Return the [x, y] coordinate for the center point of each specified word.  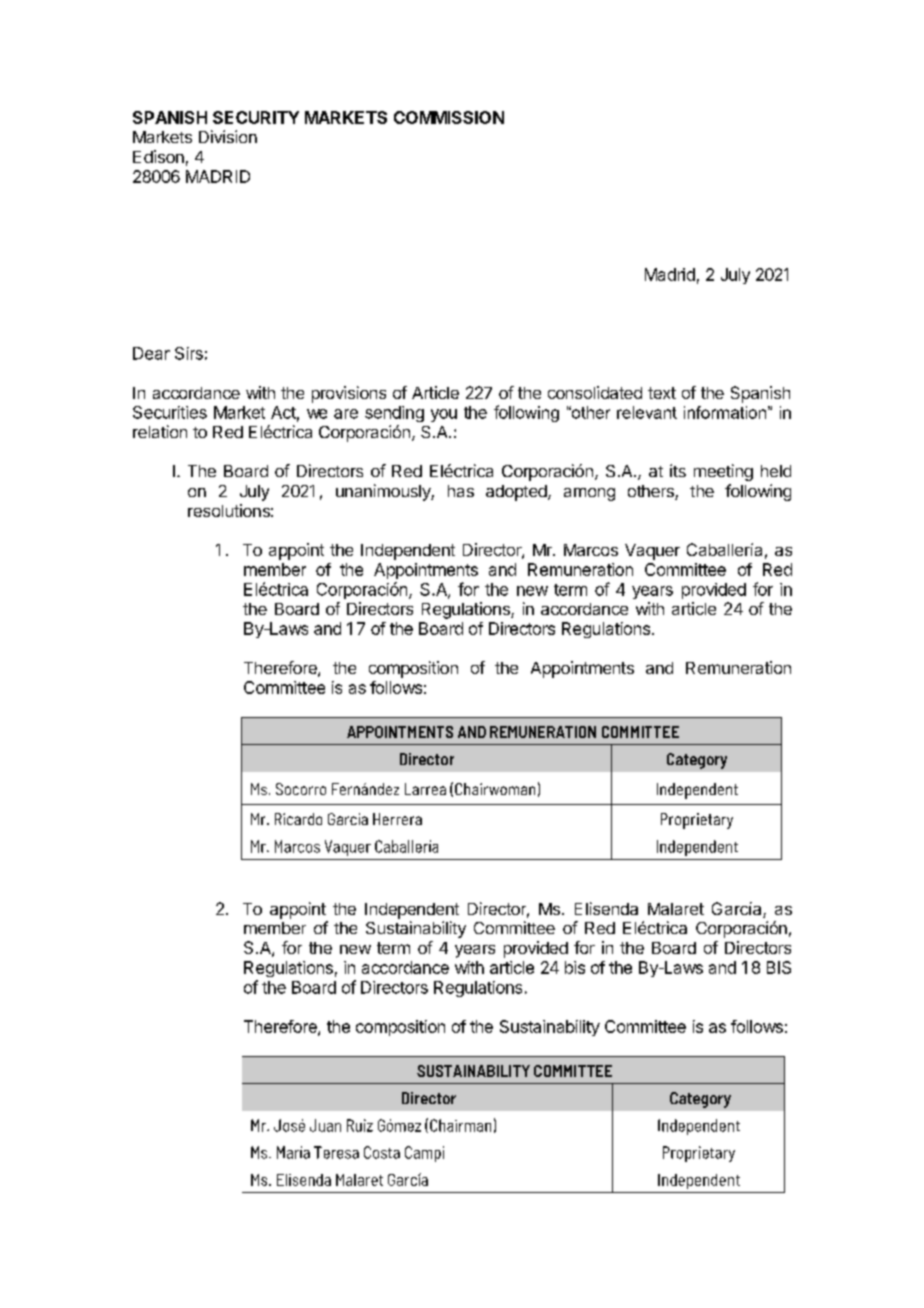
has [461, 491]
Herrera [397, 819]
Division [228, 136]
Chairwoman [495, 789]
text [662, 393]
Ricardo [298, 819]
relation [160, 431]
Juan [325, 1125]
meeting [723, 472]
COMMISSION [449, 117]
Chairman [460, 1125]
